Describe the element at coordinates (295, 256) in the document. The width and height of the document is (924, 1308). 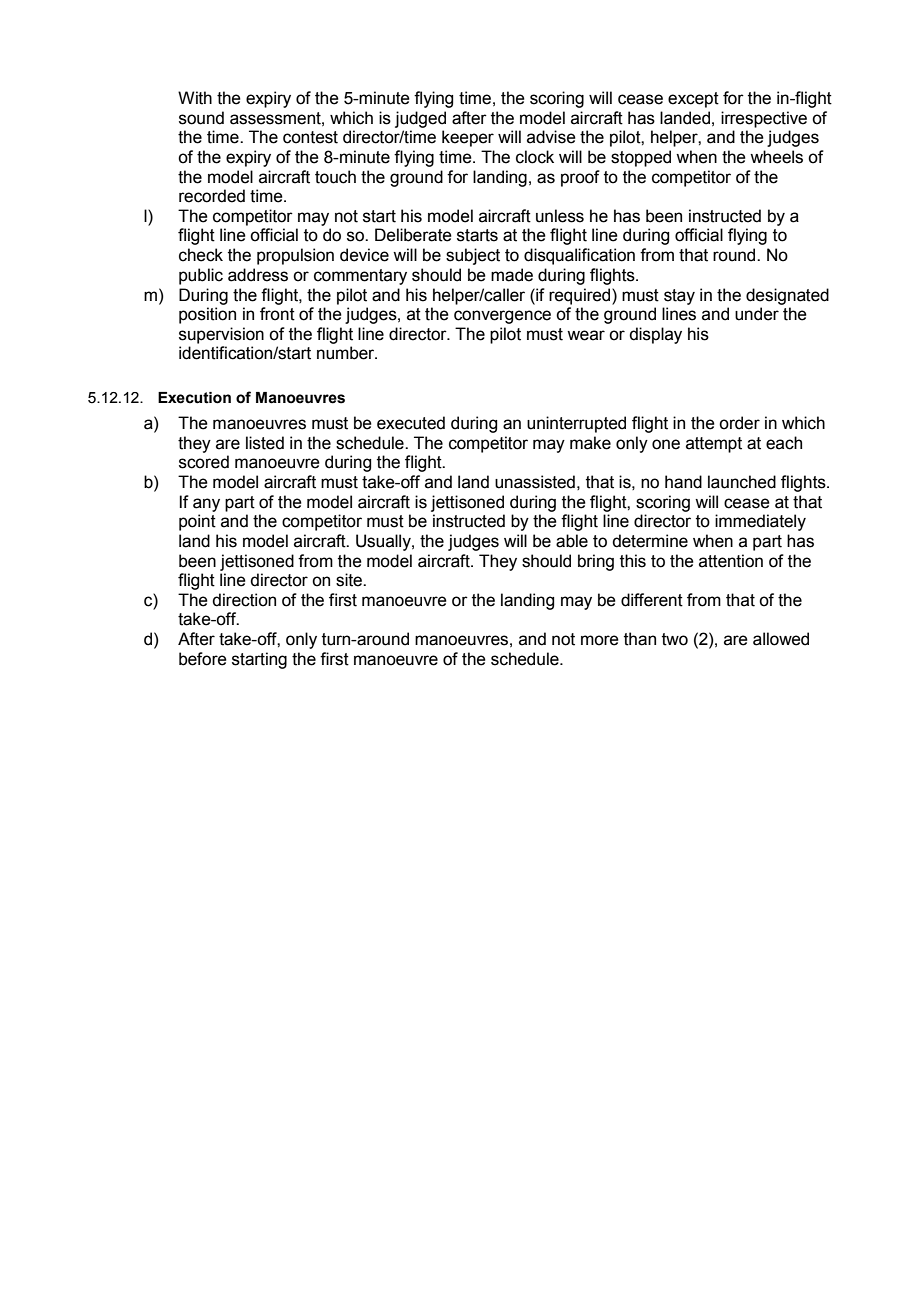
I see `propulsion` at that location.
